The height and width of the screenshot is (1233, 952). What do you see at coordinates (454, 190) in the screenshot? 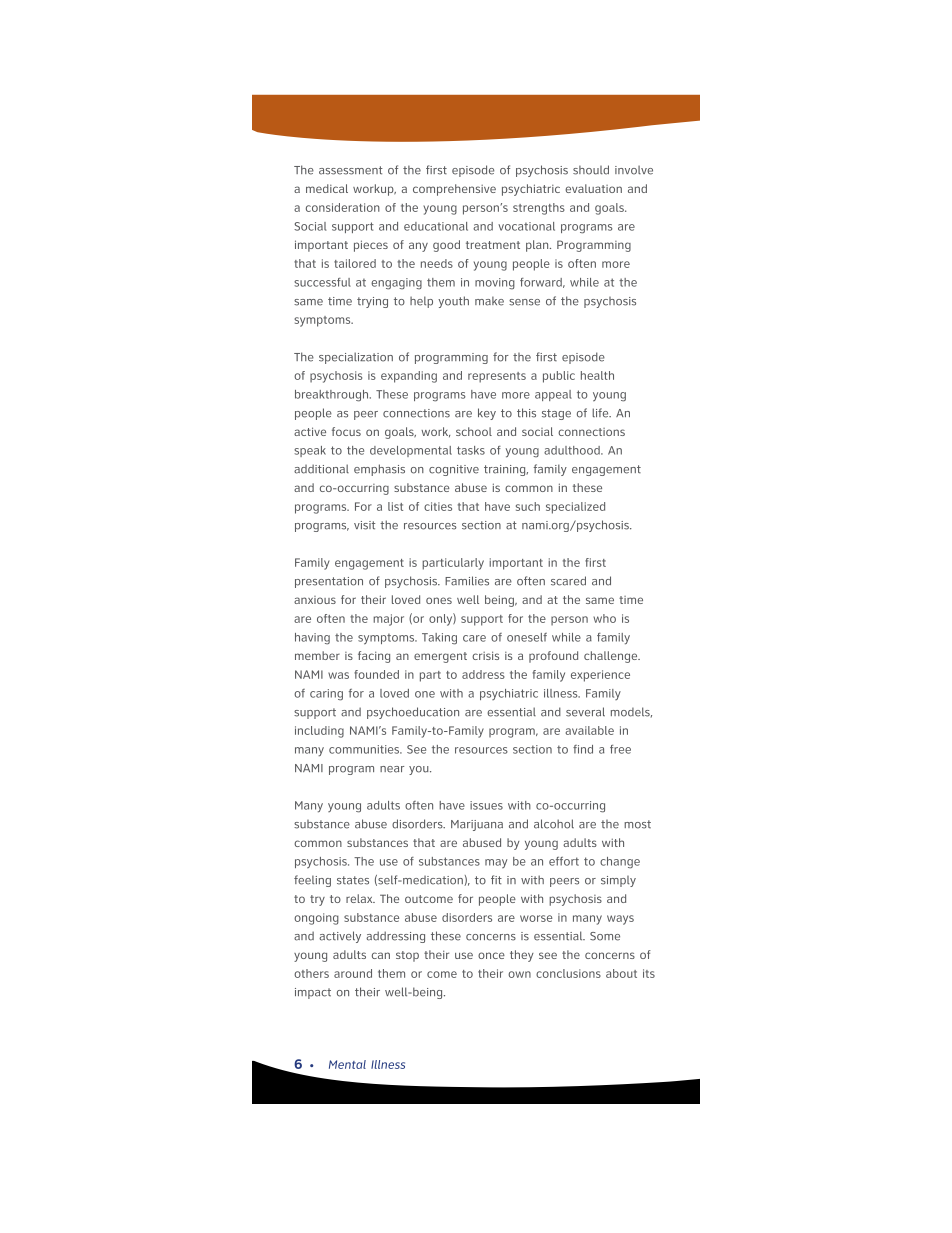
I see `comprehensive` at bounding box center [454, 190].
